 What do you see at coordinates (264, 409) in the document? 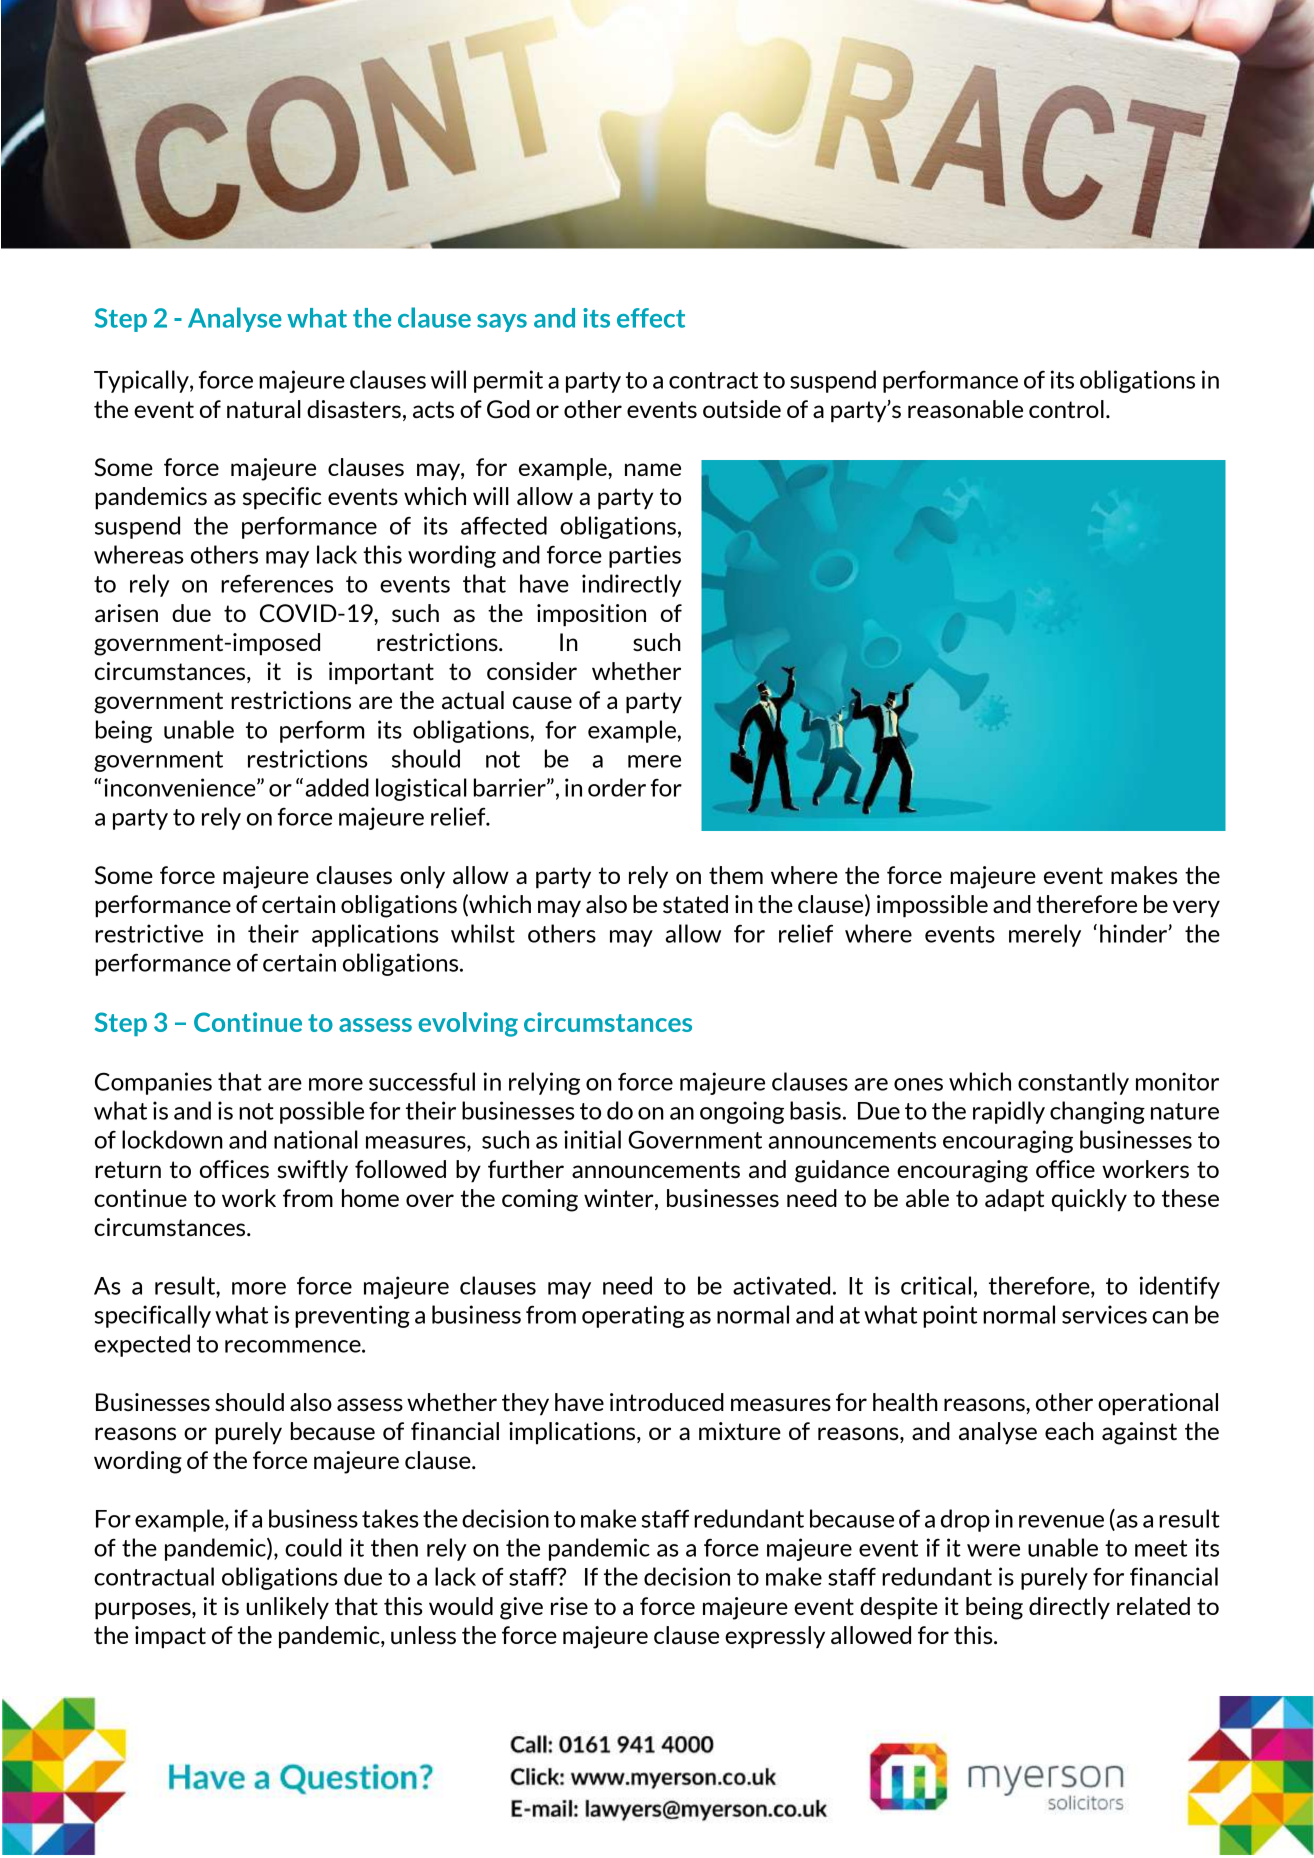
I see `natural` at bounding box center [264, 409].
